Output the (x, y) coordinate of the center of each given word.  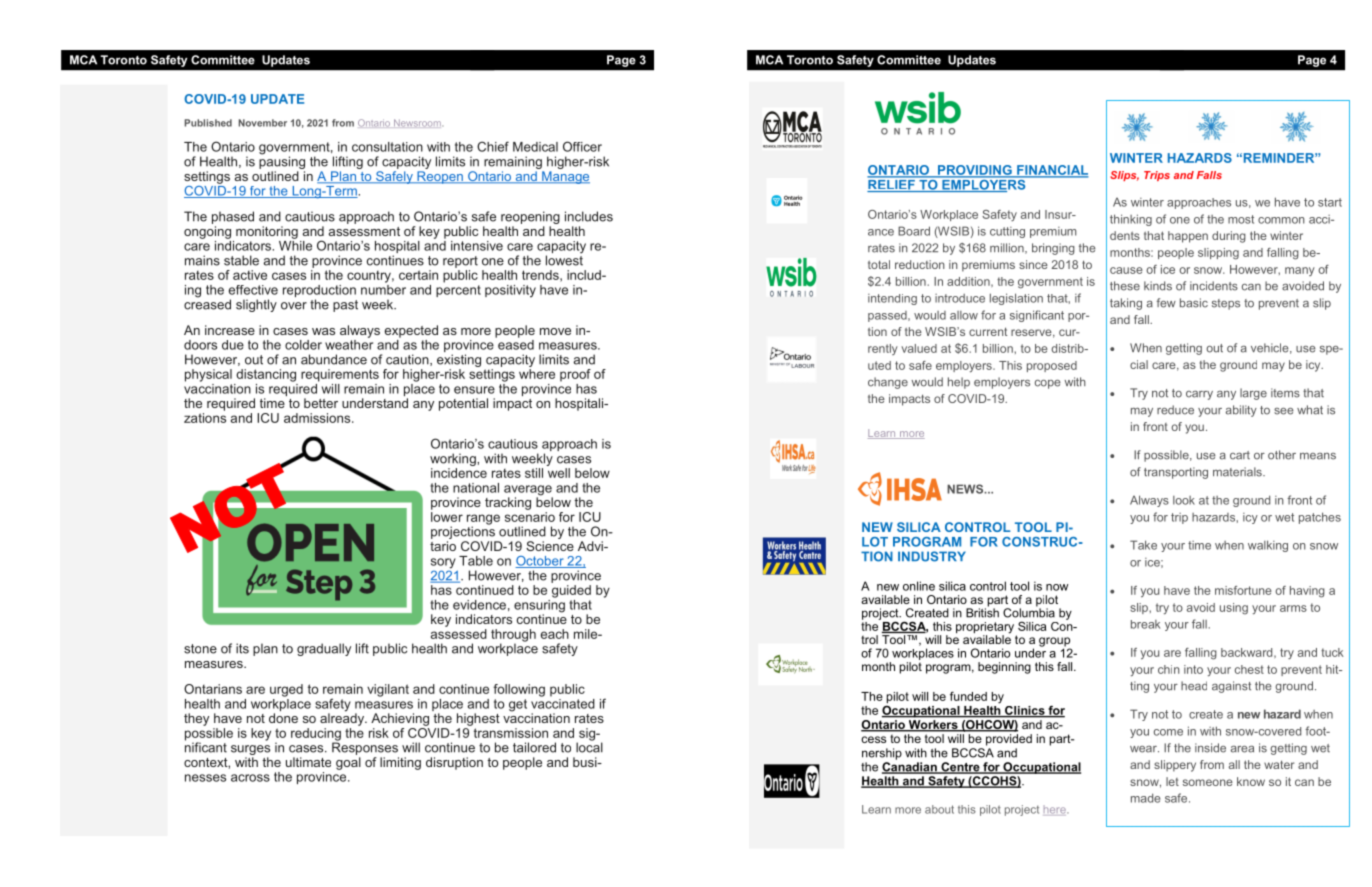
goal (348, 763)
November (263, 123)
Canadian (910, 768)
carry (1199, 395)
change (888, 383)
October (540, 562)
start (1330, 202)
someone (1208, 782)
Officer (582, 146)
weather (349, 343)
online (919, 586)
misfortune (1243, 590)
